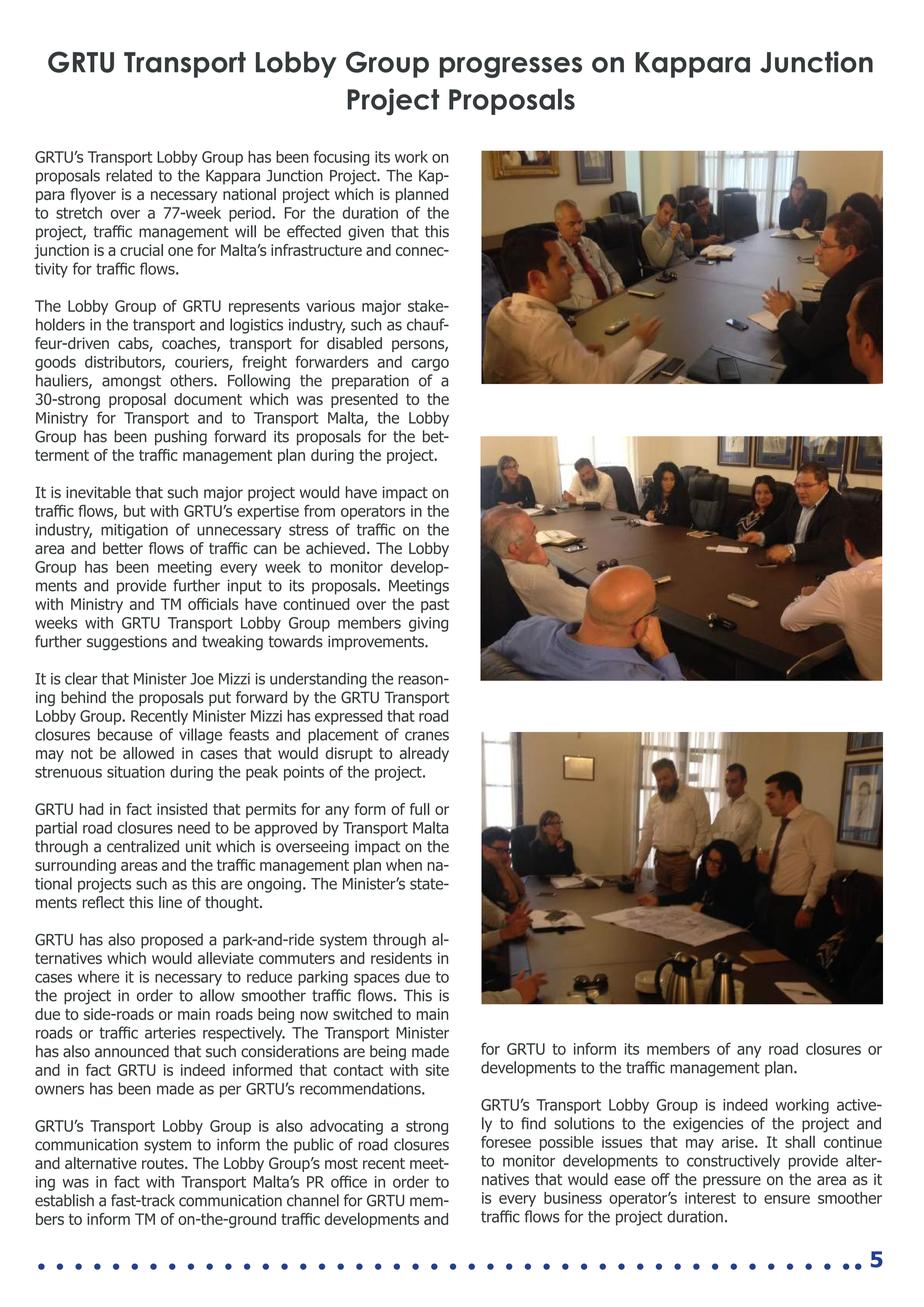  Describe the element at coordinates (342, 158) in the image. I see `focusing` at that location.
